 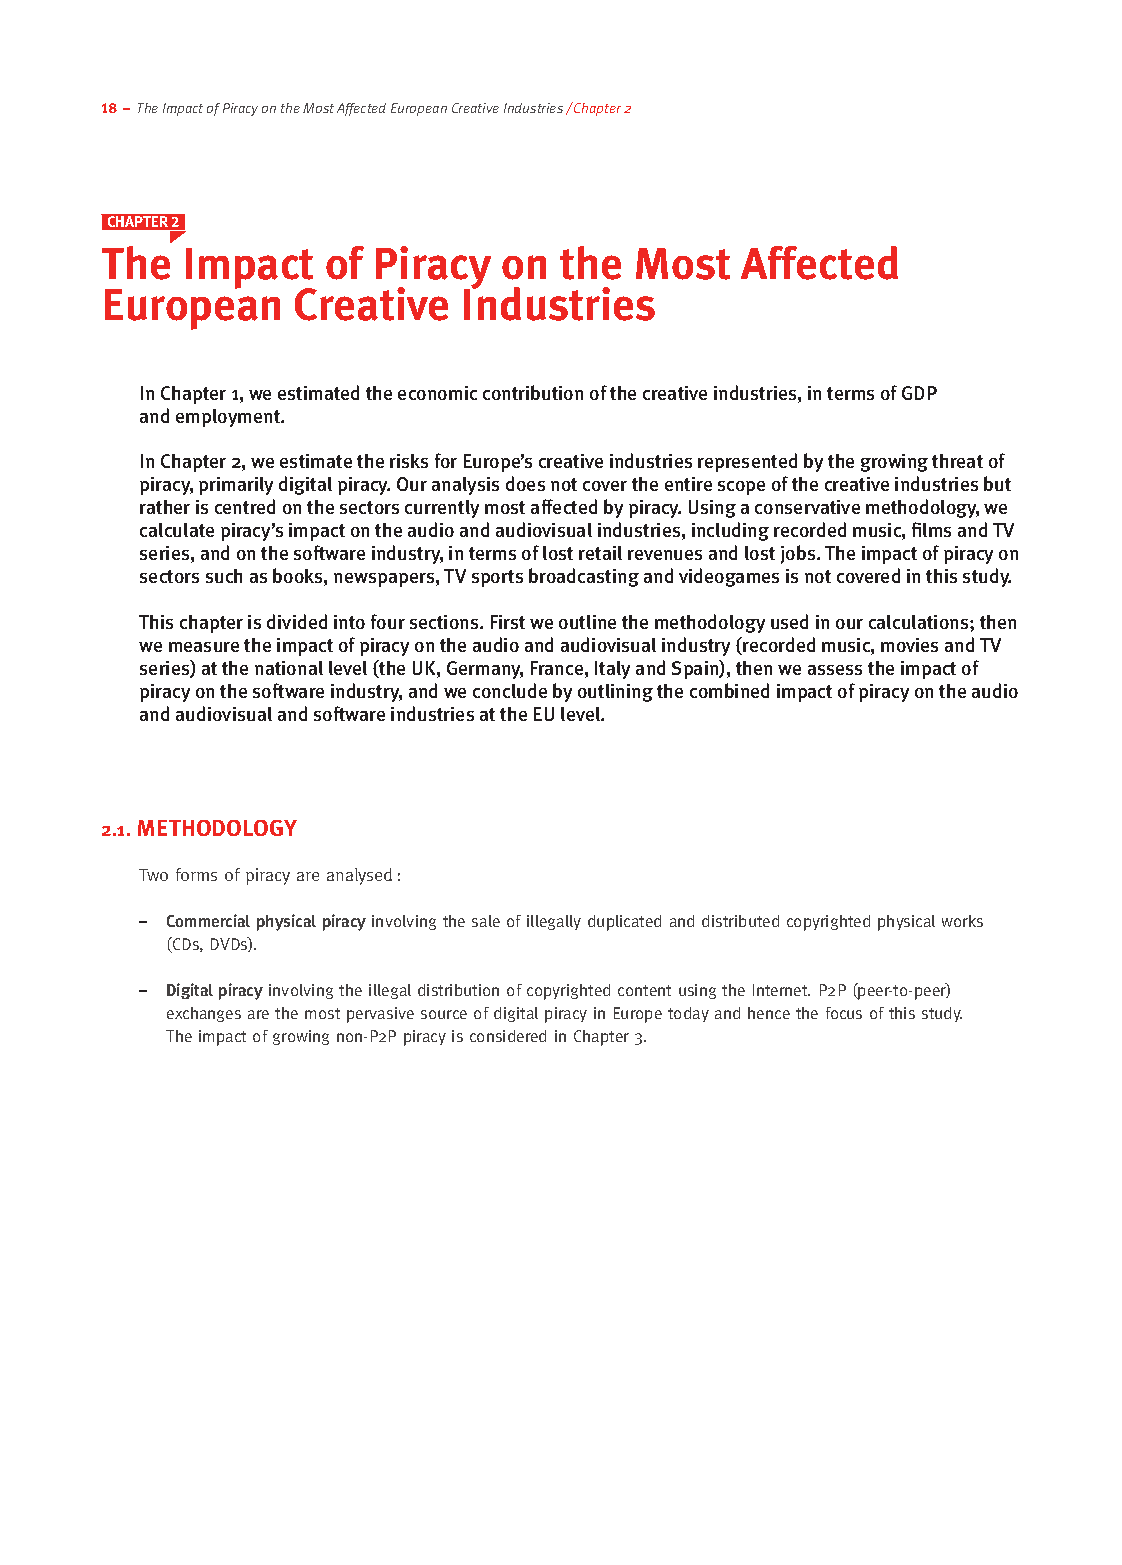 I want to click on exchanges, so click(x=204, y=1014).
